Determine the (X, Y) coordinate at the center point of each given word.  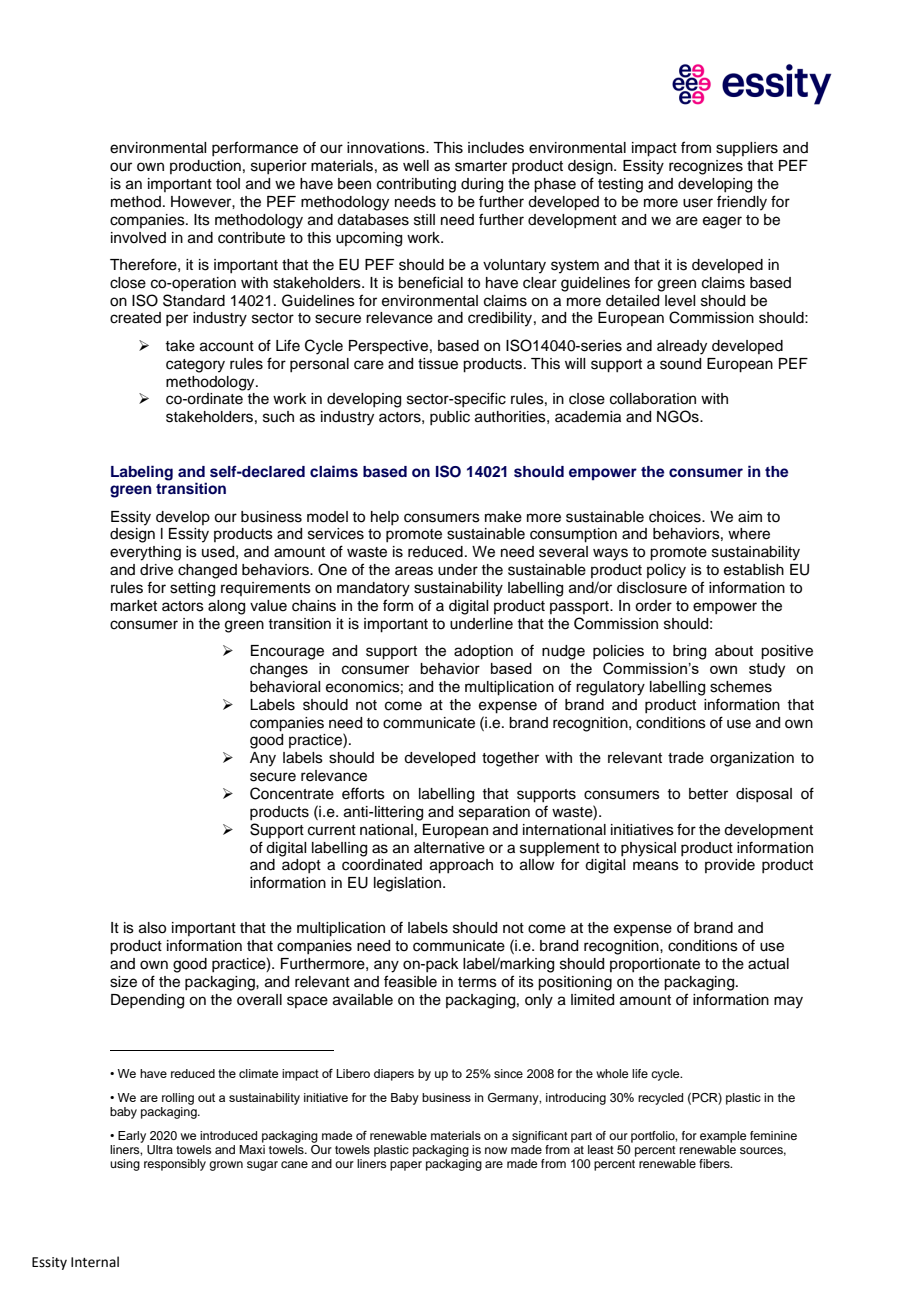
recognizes (706, 167)
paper (406, 1166)
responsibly (175, 1165)
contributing (416, 185)
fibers (715, 1163)
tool (228, 184)
